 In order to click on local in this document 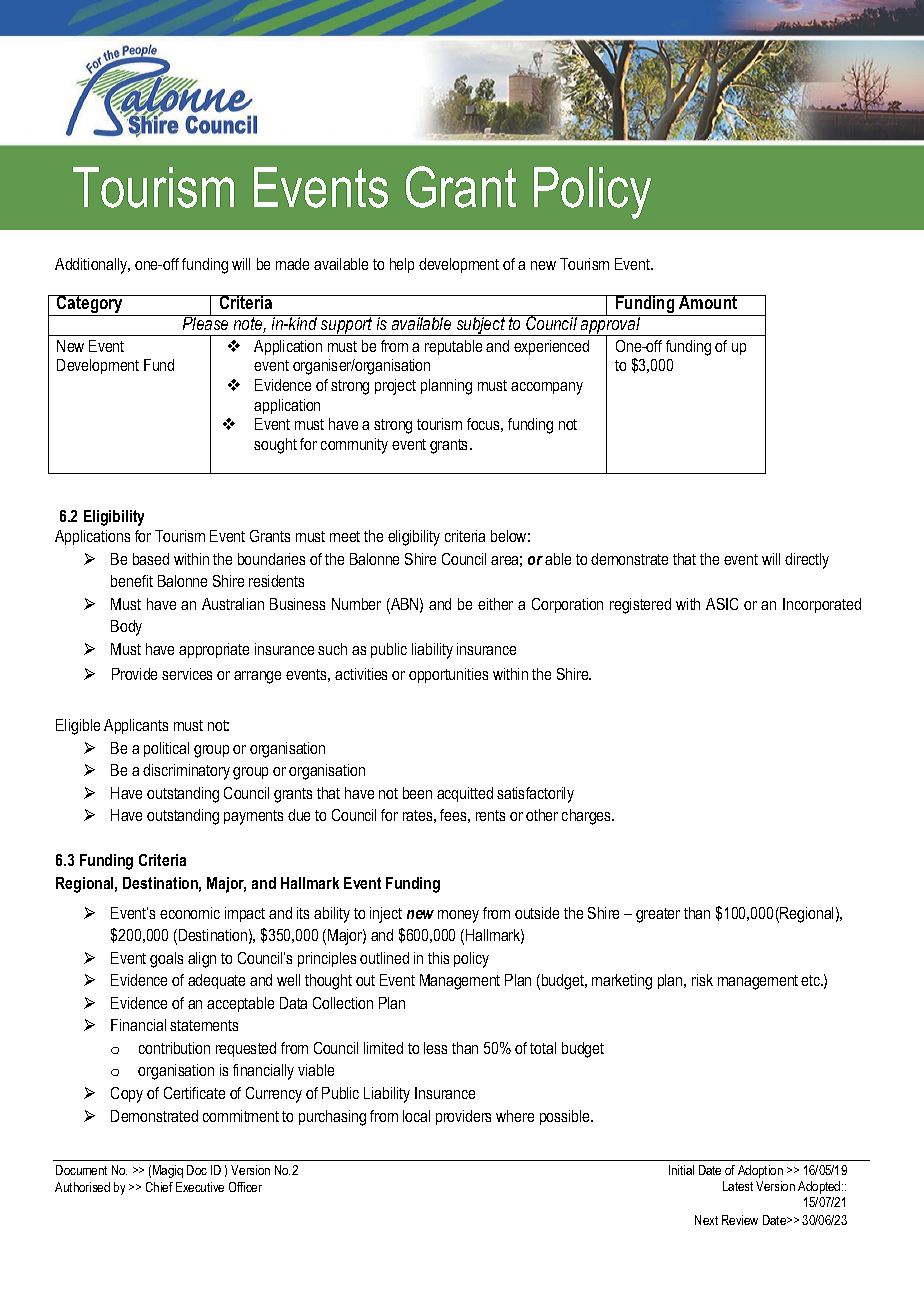, I will do `click(416, 1116)`.
